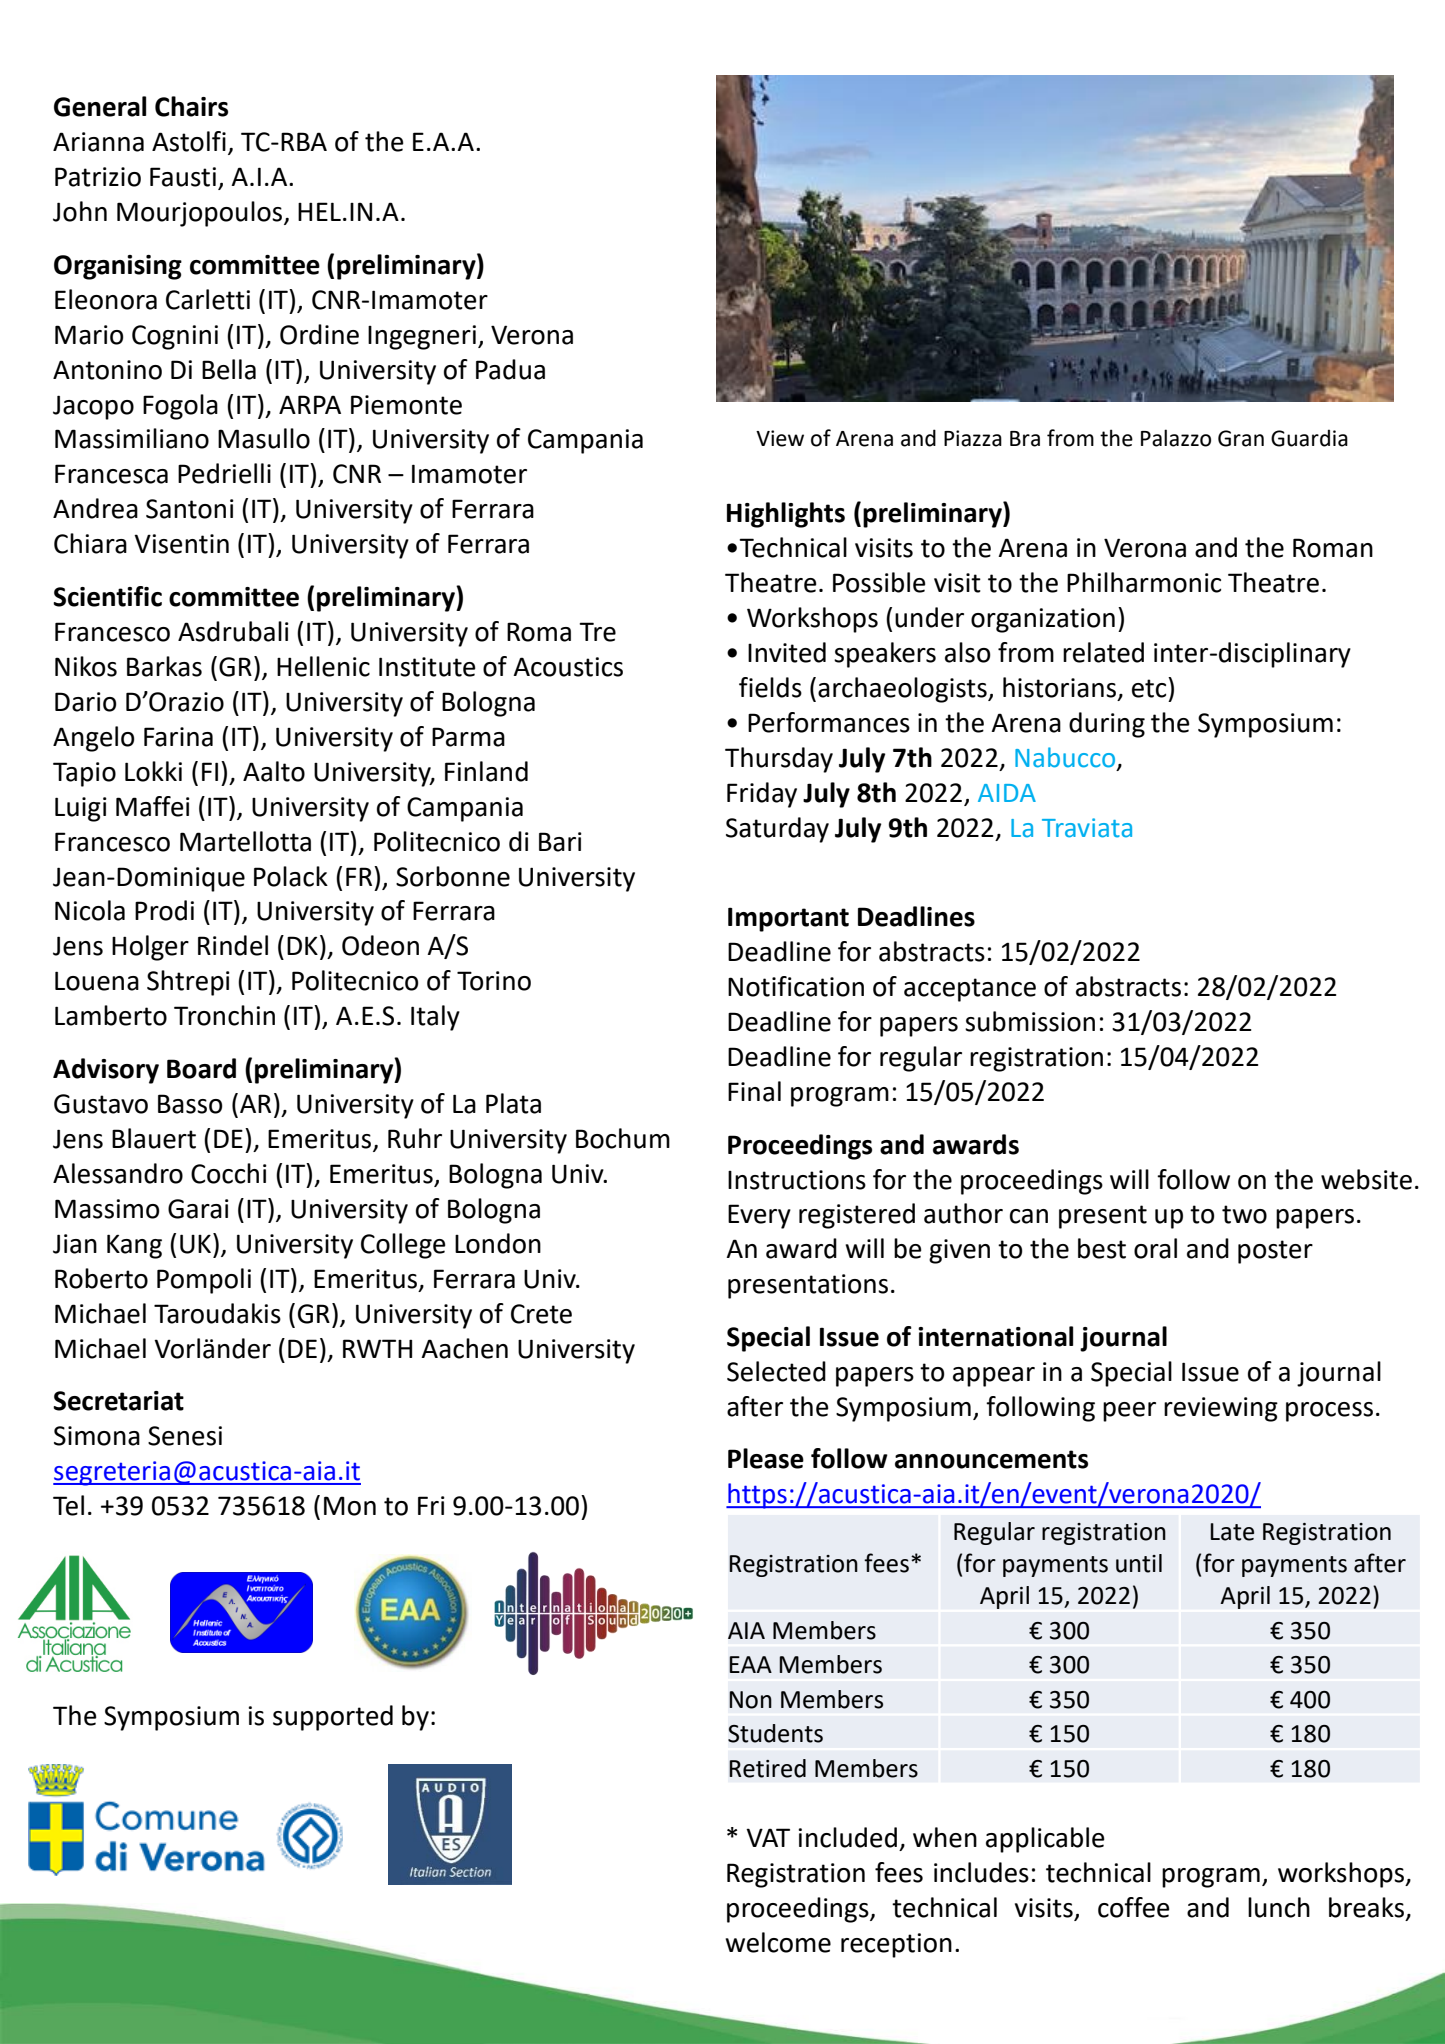 The width and height of the document is (1445, 2044). Describe the element at coordinates (768, 1837) in the document. I see `VAT` at that location.
